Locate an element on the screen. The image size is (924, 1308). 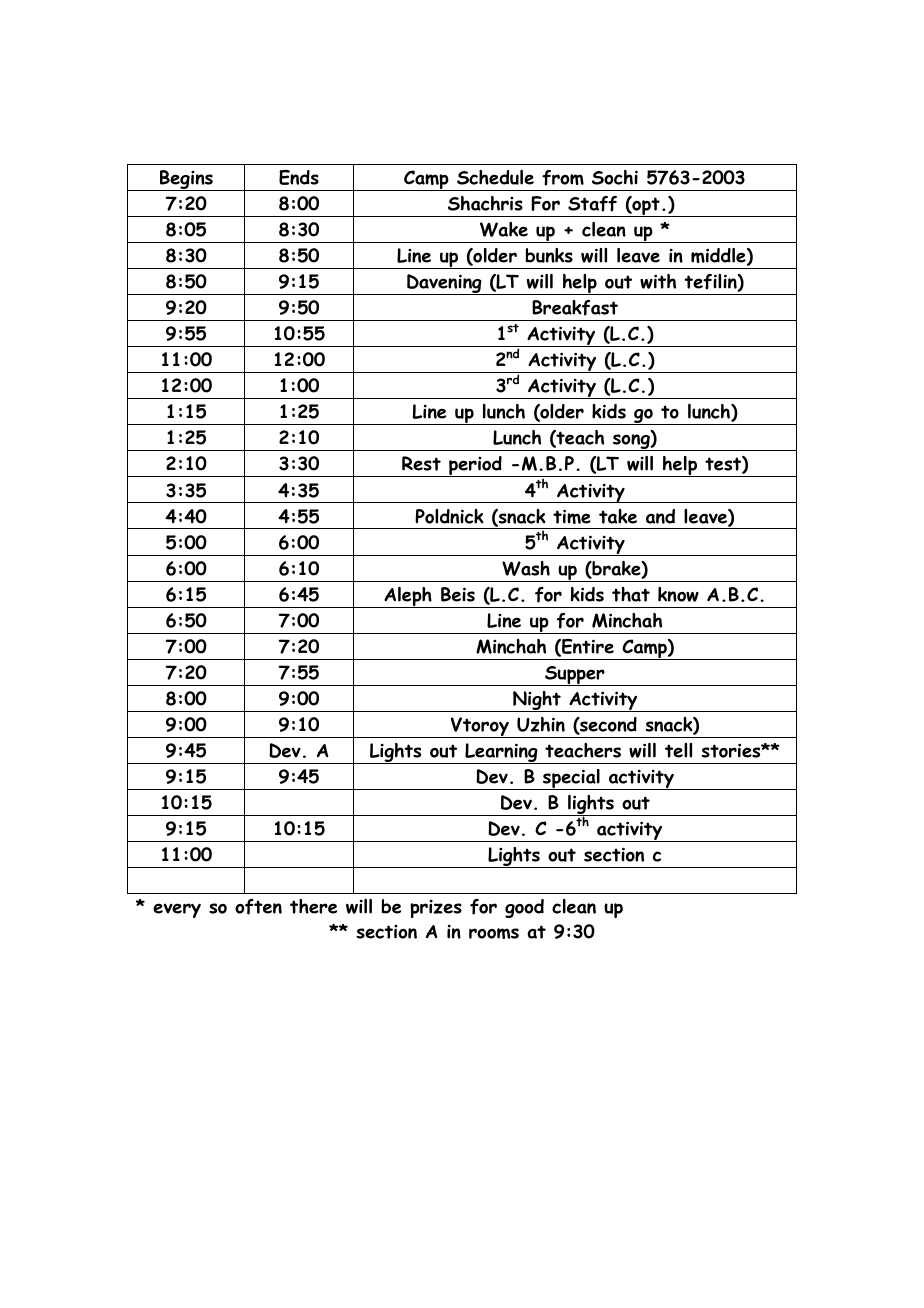
Schedule is located at coordinates (495, 177).
